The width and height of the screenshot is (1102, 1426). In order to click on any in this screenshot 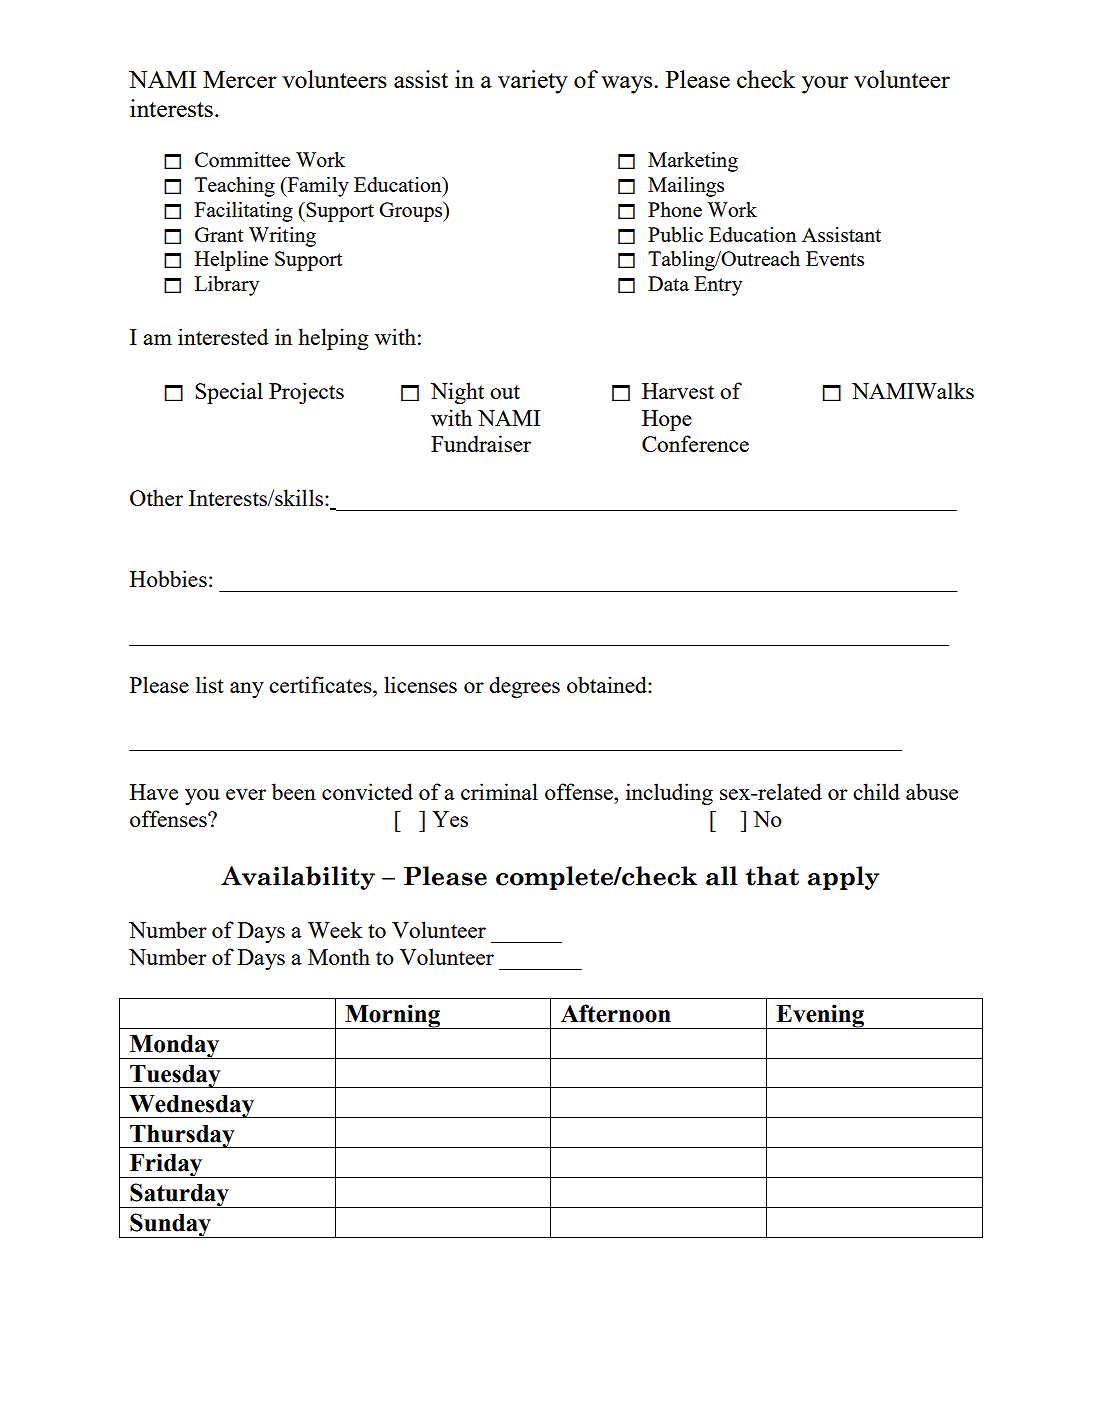, I will do `click(247, 690)`.
